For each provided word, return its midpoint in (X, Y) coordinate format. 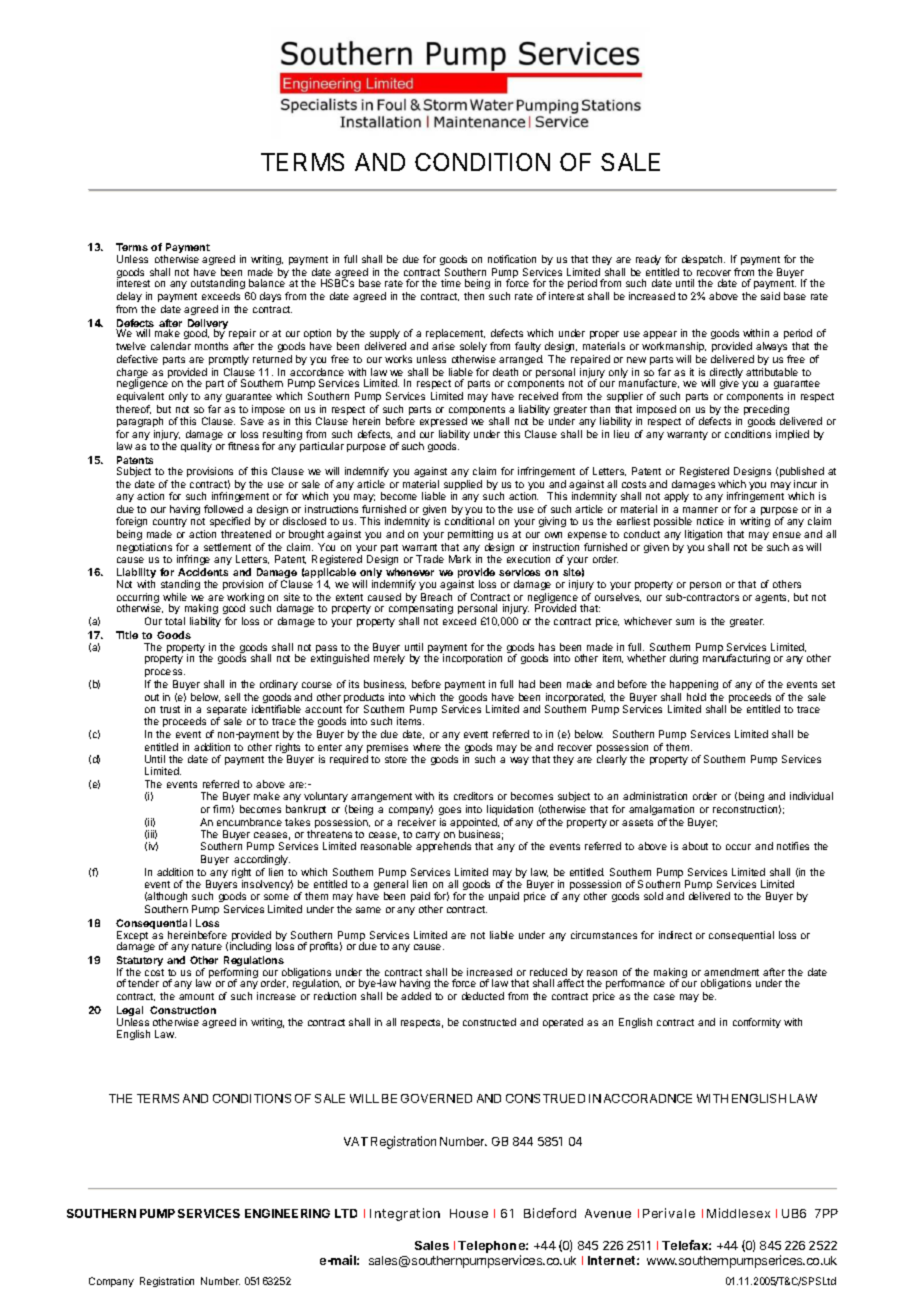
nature (207, 946)
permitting (470, 535)
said (770, 296)
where (427, 747)
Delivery (208, 325)
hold (696, 697)
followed (223, 509)
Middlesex (738, 1213)
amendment (731, 972)
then (474, 296)
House (469, 1213)
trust (170, 709)
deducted (483, 996)
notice (710, 521)
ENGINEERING (287, 1213)
